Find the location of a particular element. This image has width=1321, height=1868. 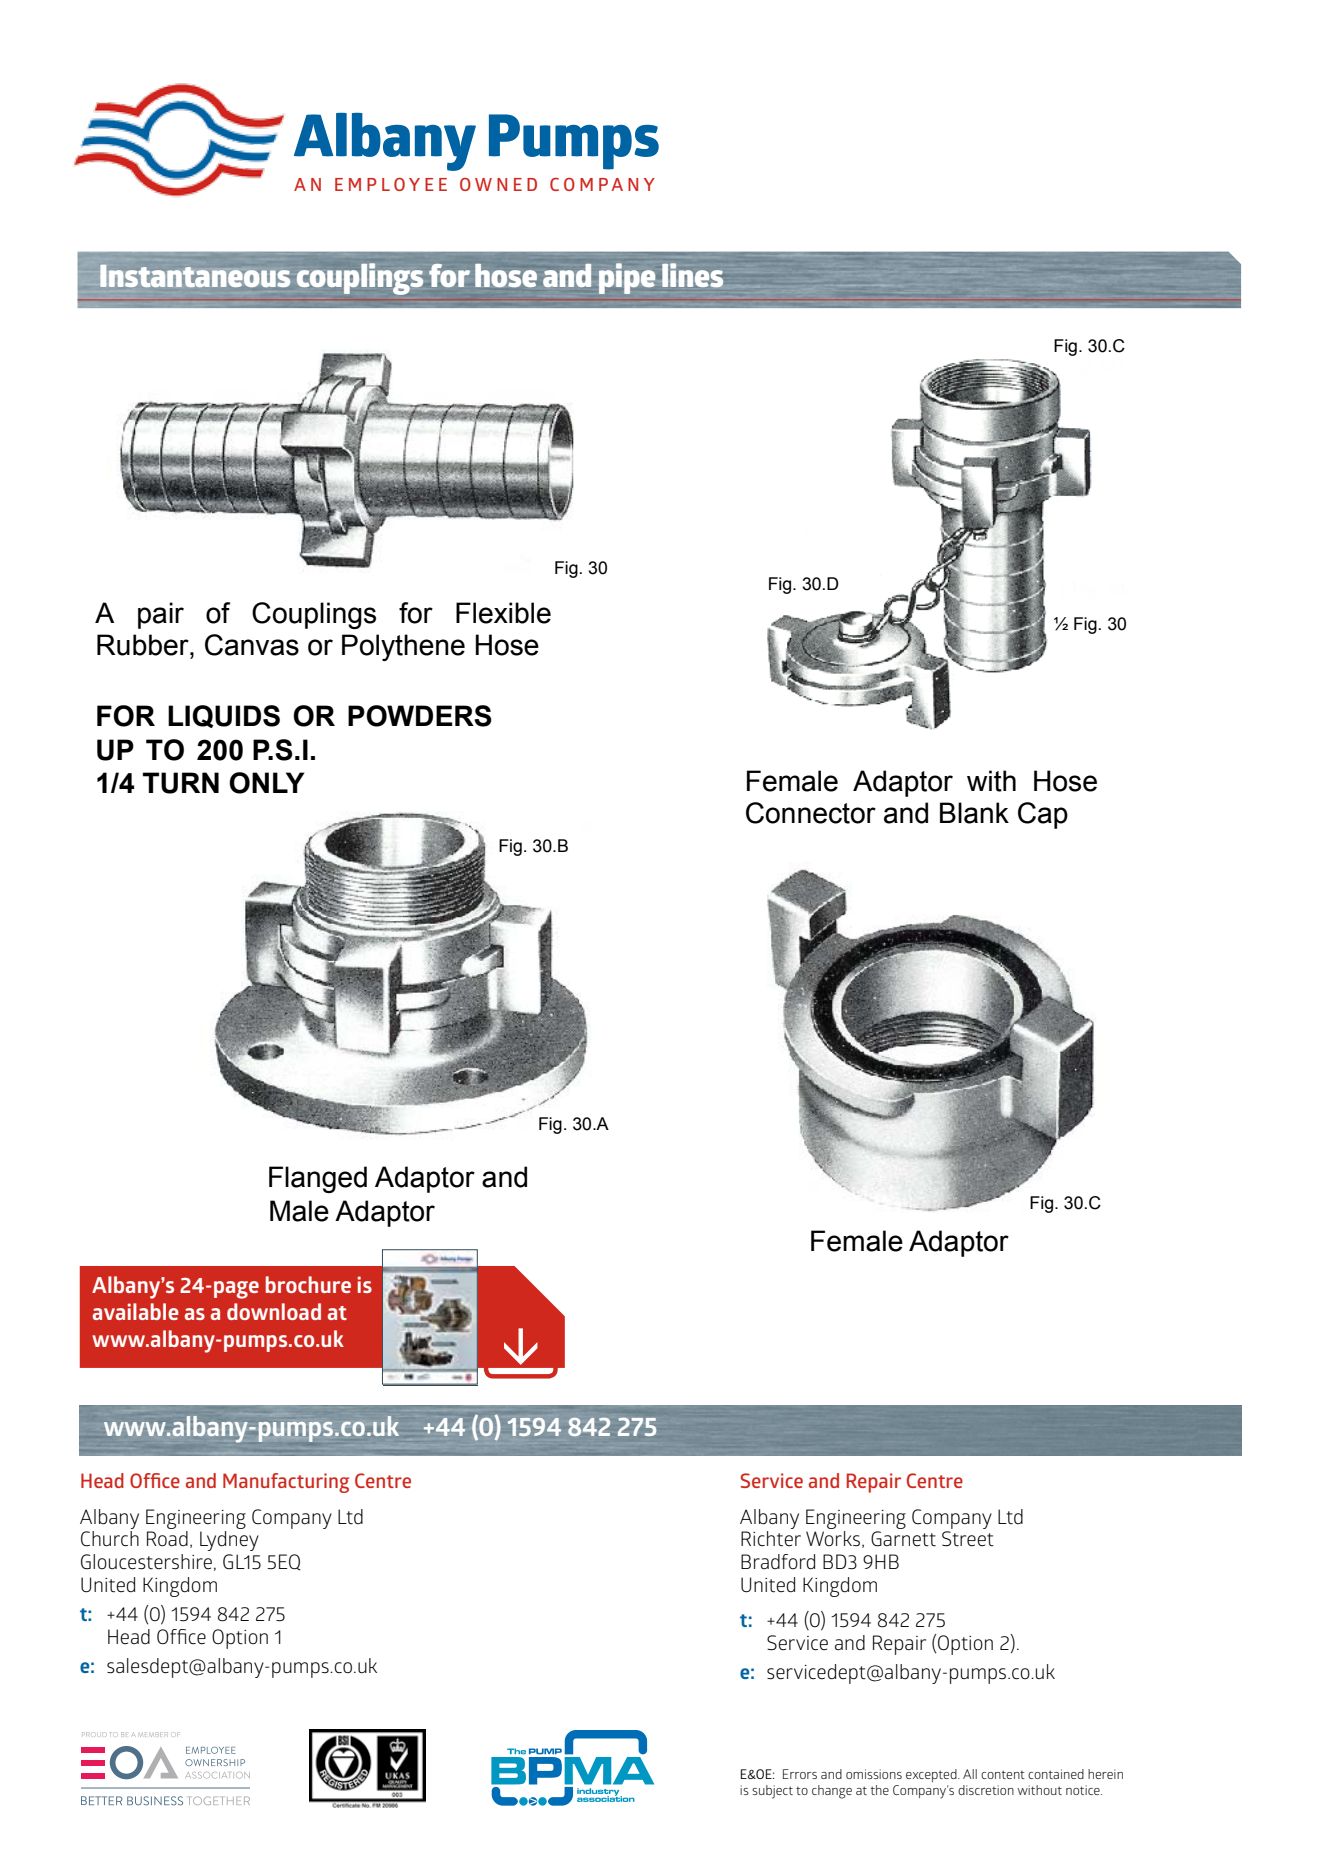

download is located at coordinates (274, 1311).
